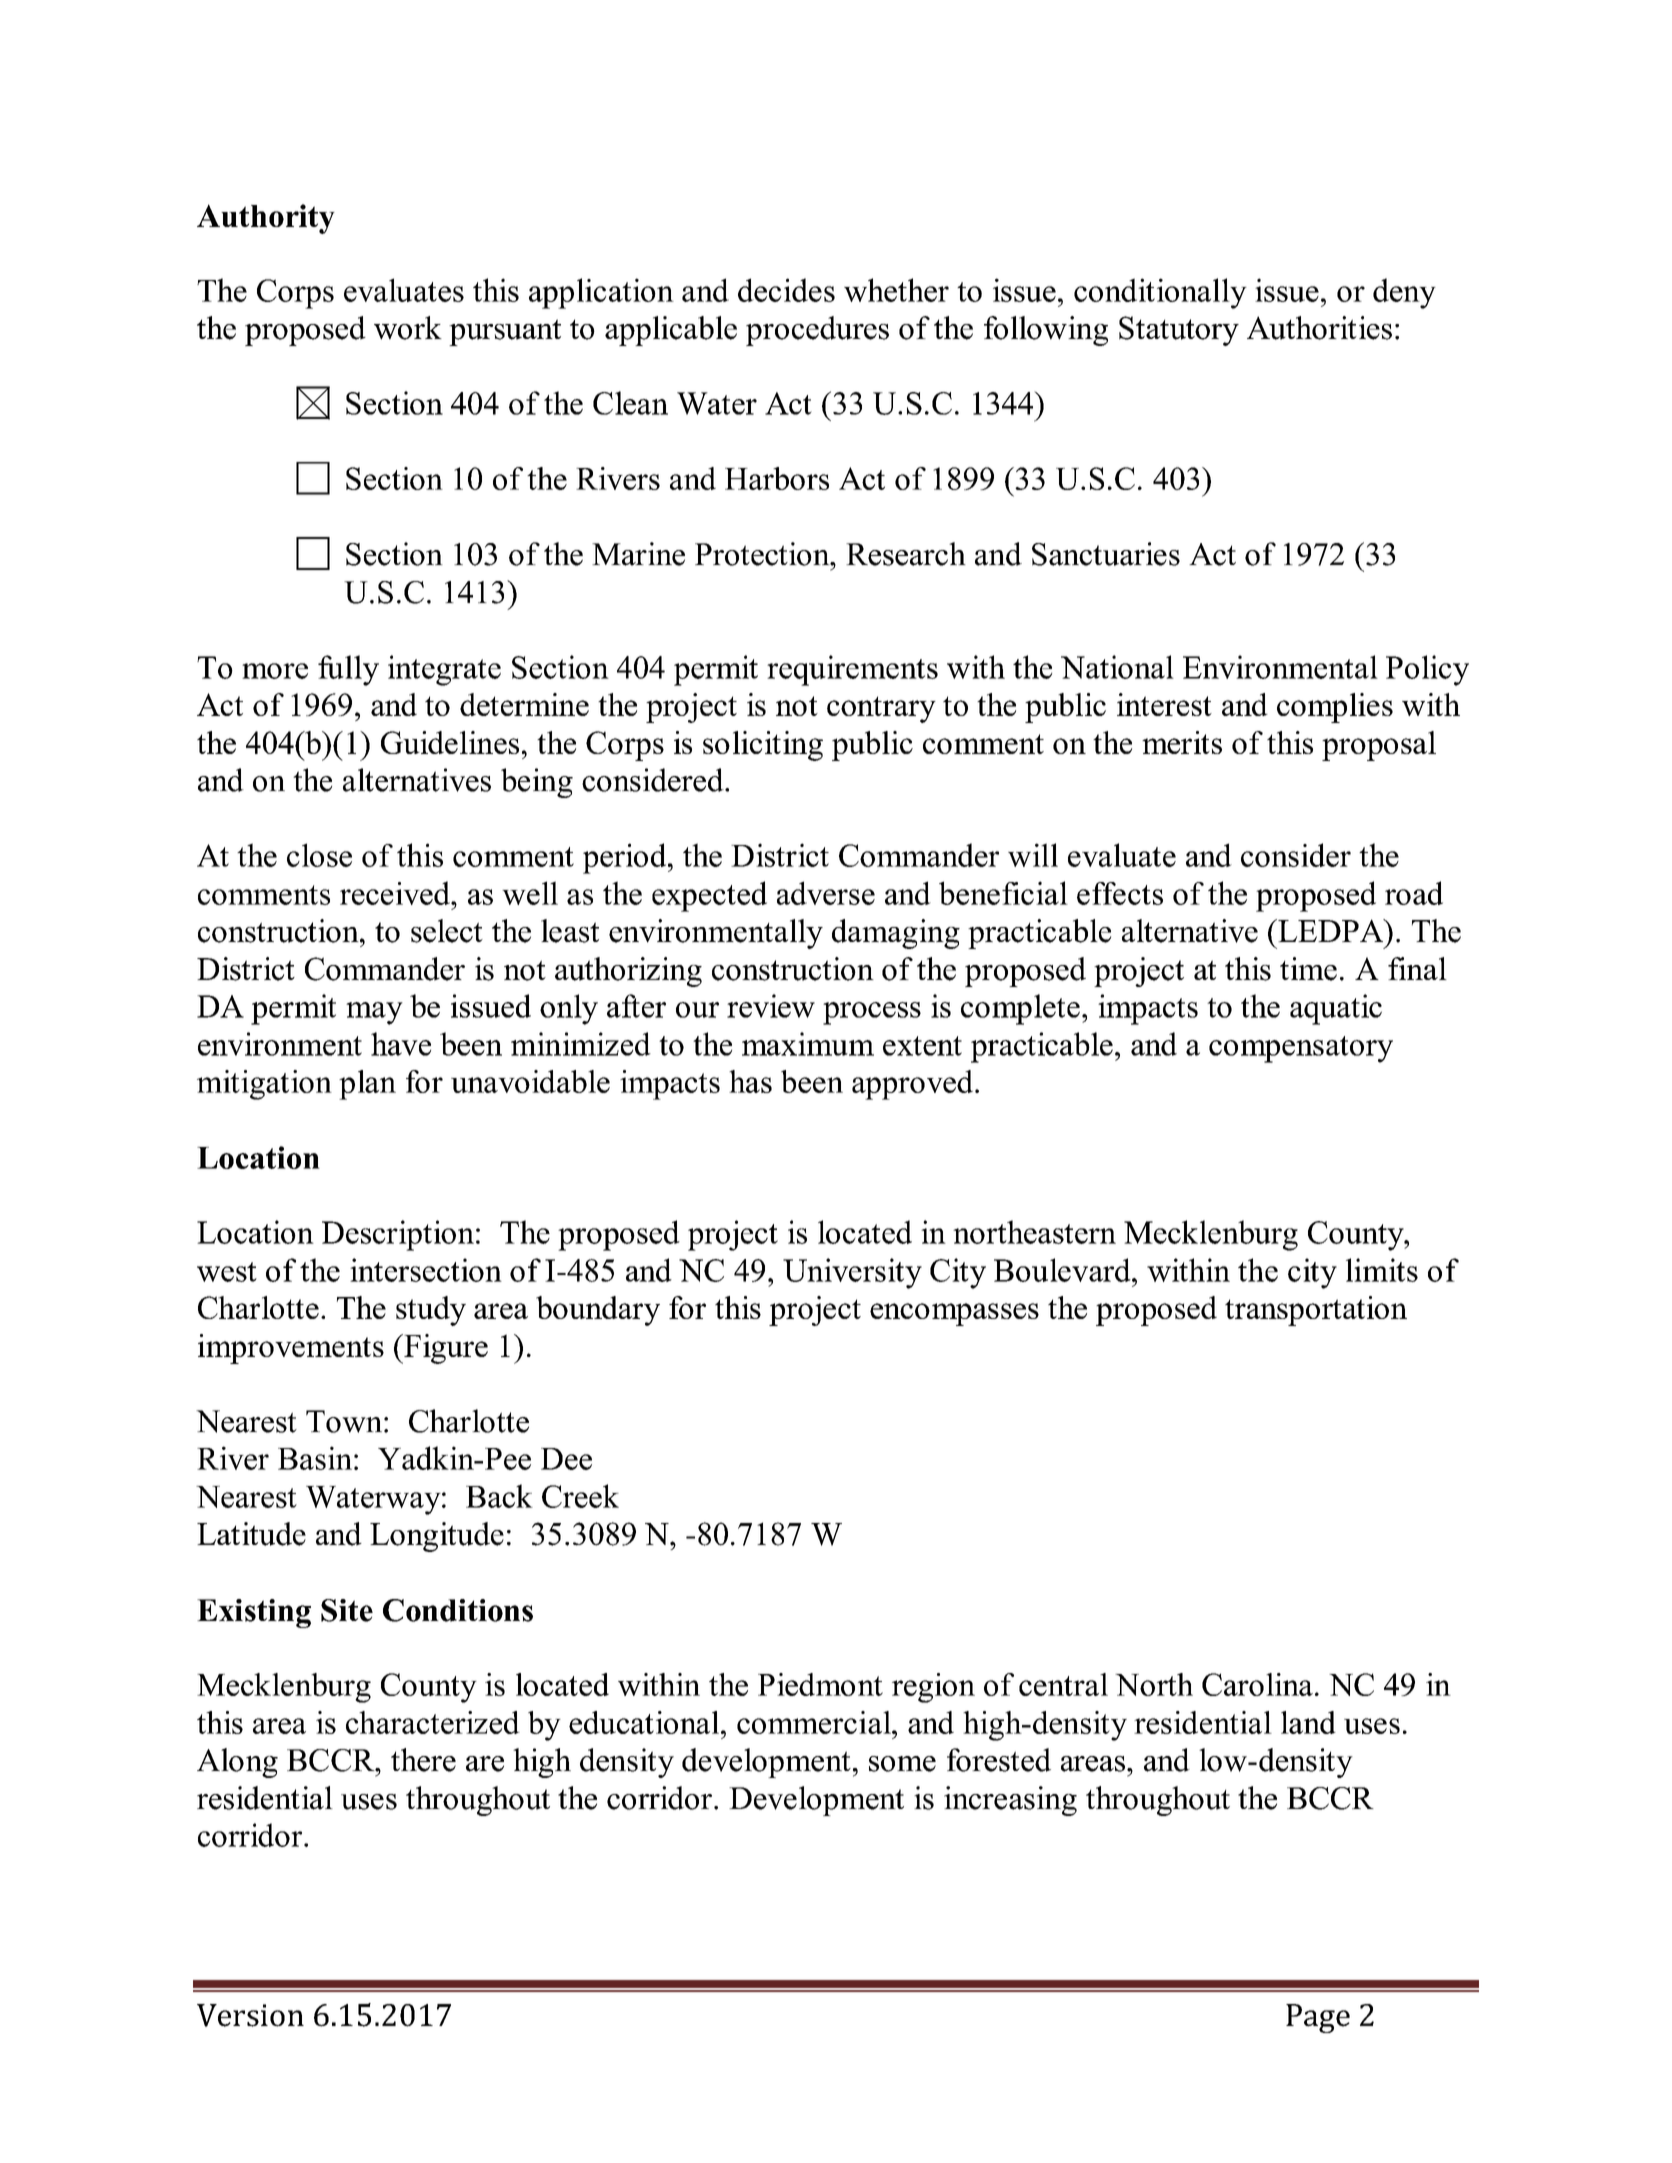 The image size is (1672, 2163). I want to click on there, so click(423, 1760).
